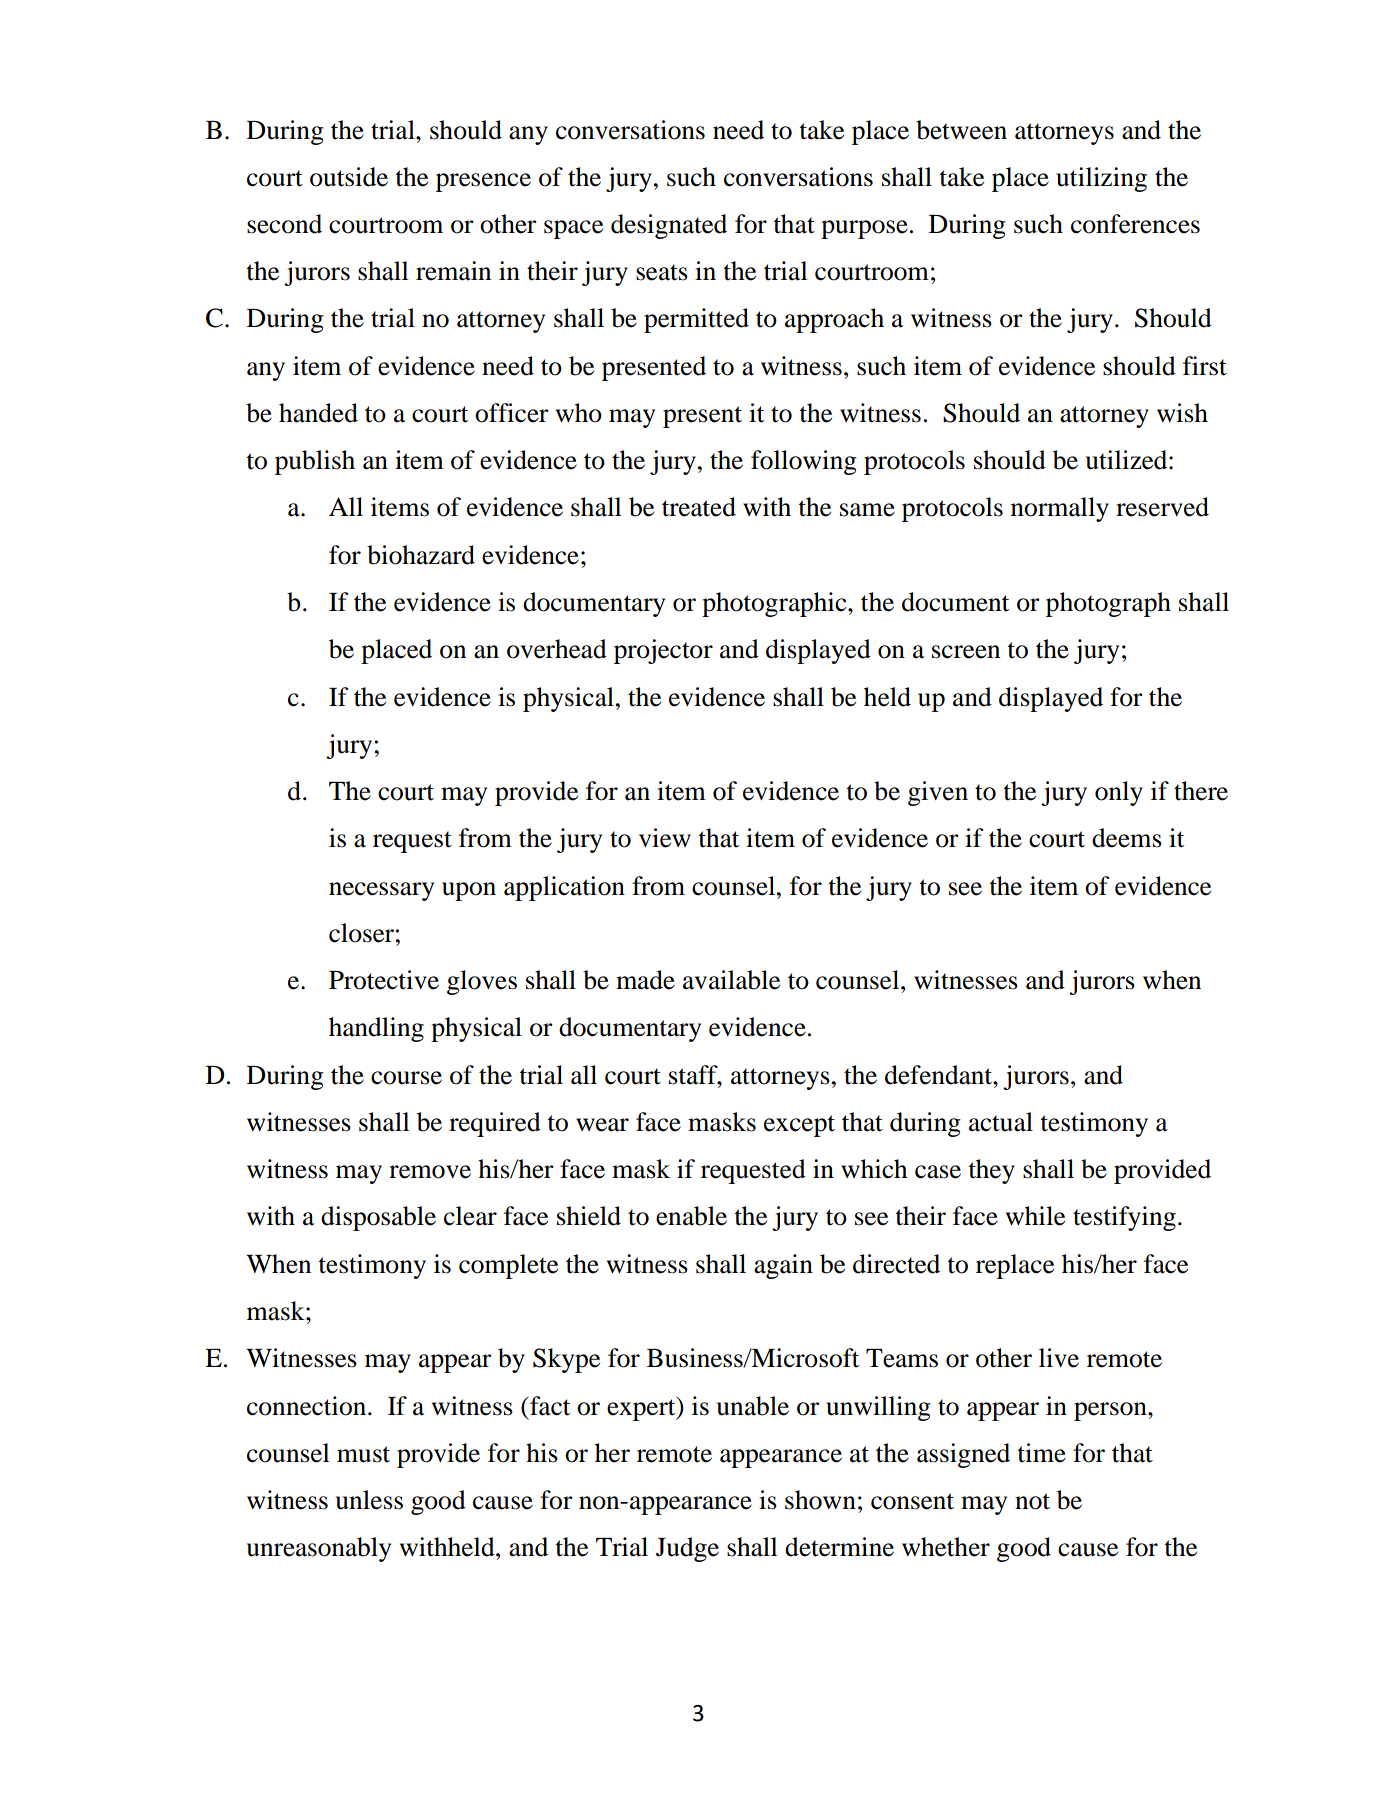  I want to click on normally, so click(1060, 509).
